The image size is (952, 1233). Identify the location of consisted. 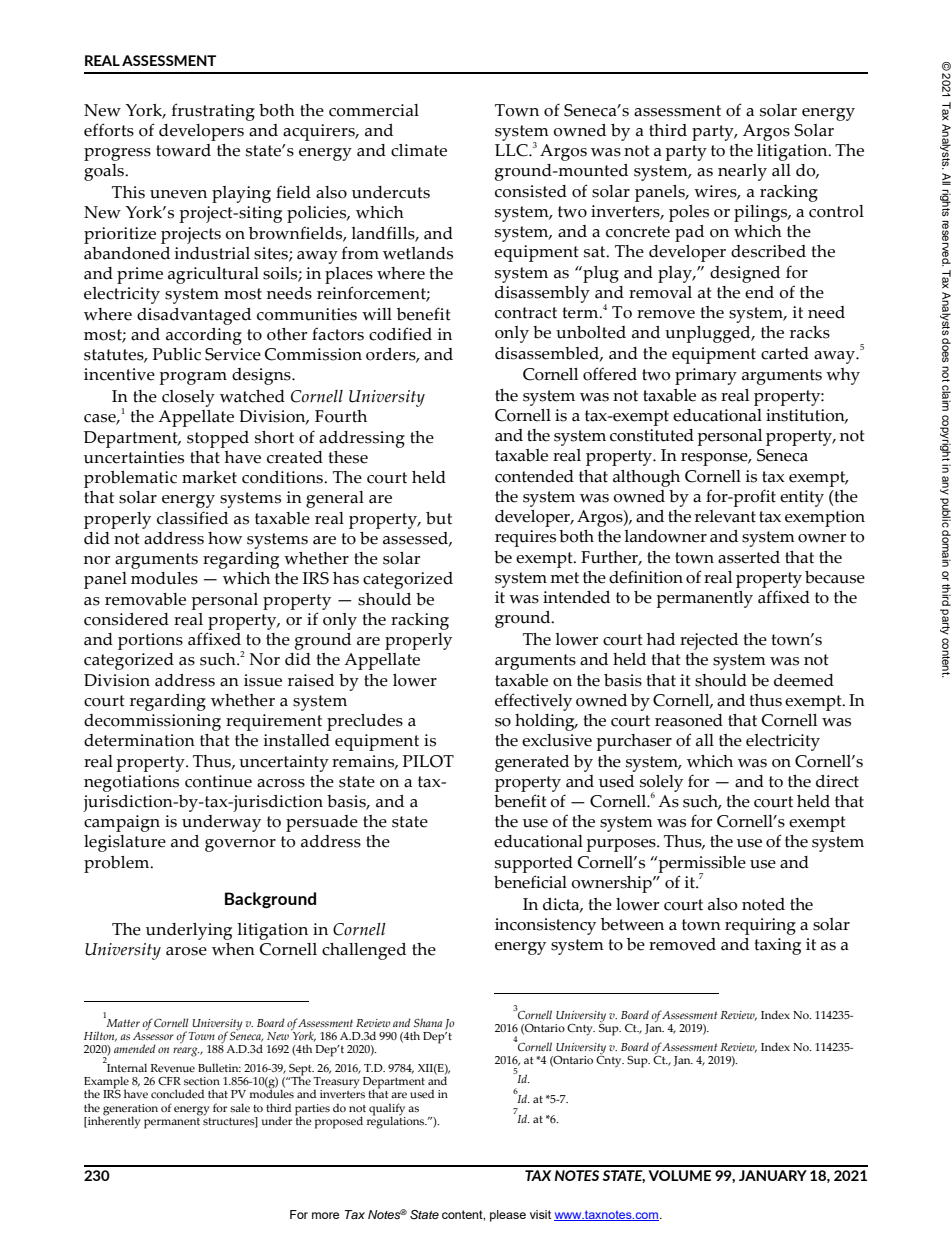
(531, 191).
